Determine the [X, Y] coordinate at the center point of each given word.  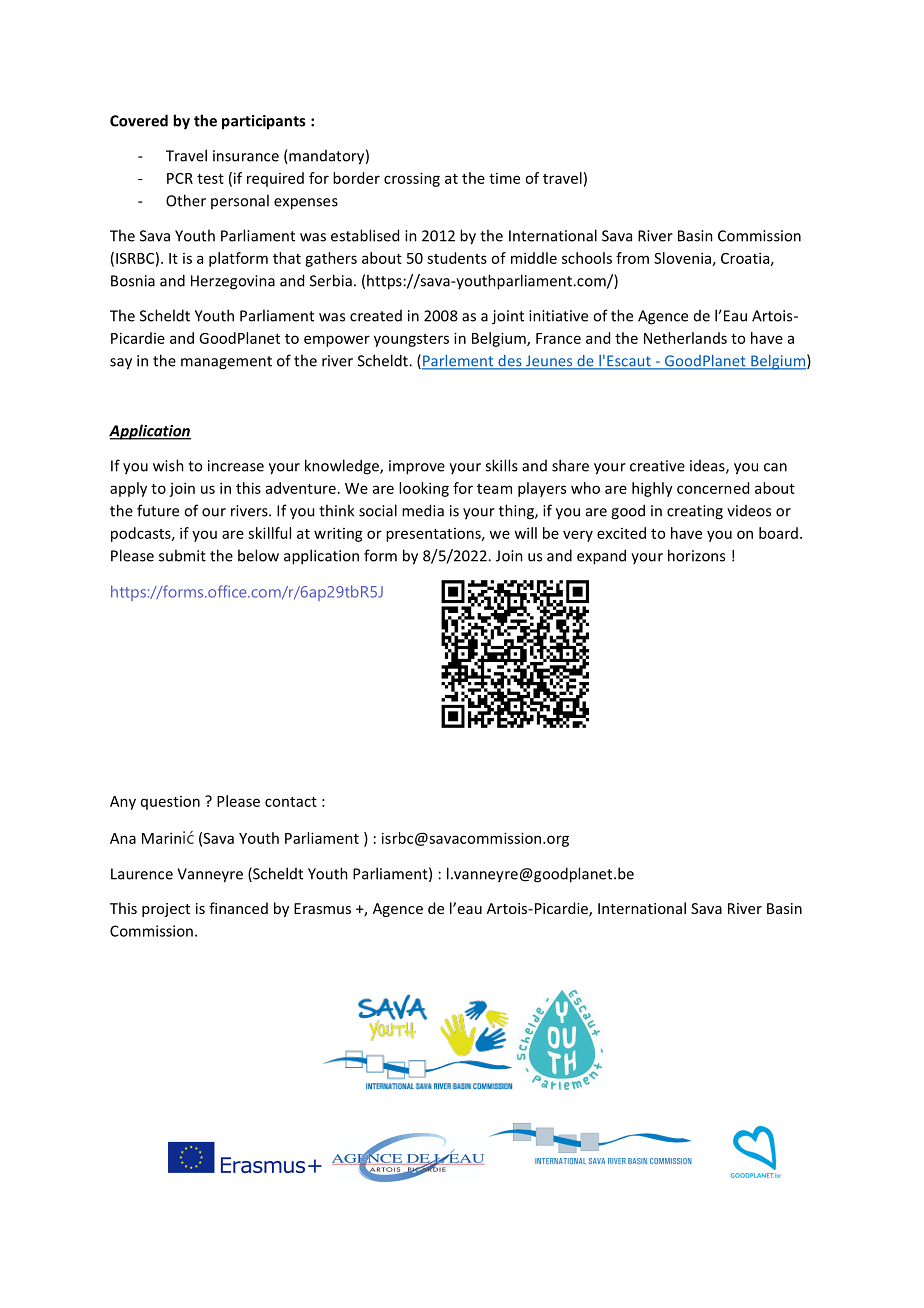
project [166, 910]
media [423, 510]
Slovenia [682, 258]
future [158, 510]
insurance [246, 156]
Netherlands [685, 338]
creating [695, 512]
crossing [412, 179]
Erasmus [322, 908]
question [170, 803]
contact [291, 802]
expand [601, 557]
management [226, 363]
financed [238, 908]
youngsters [411, 340]
